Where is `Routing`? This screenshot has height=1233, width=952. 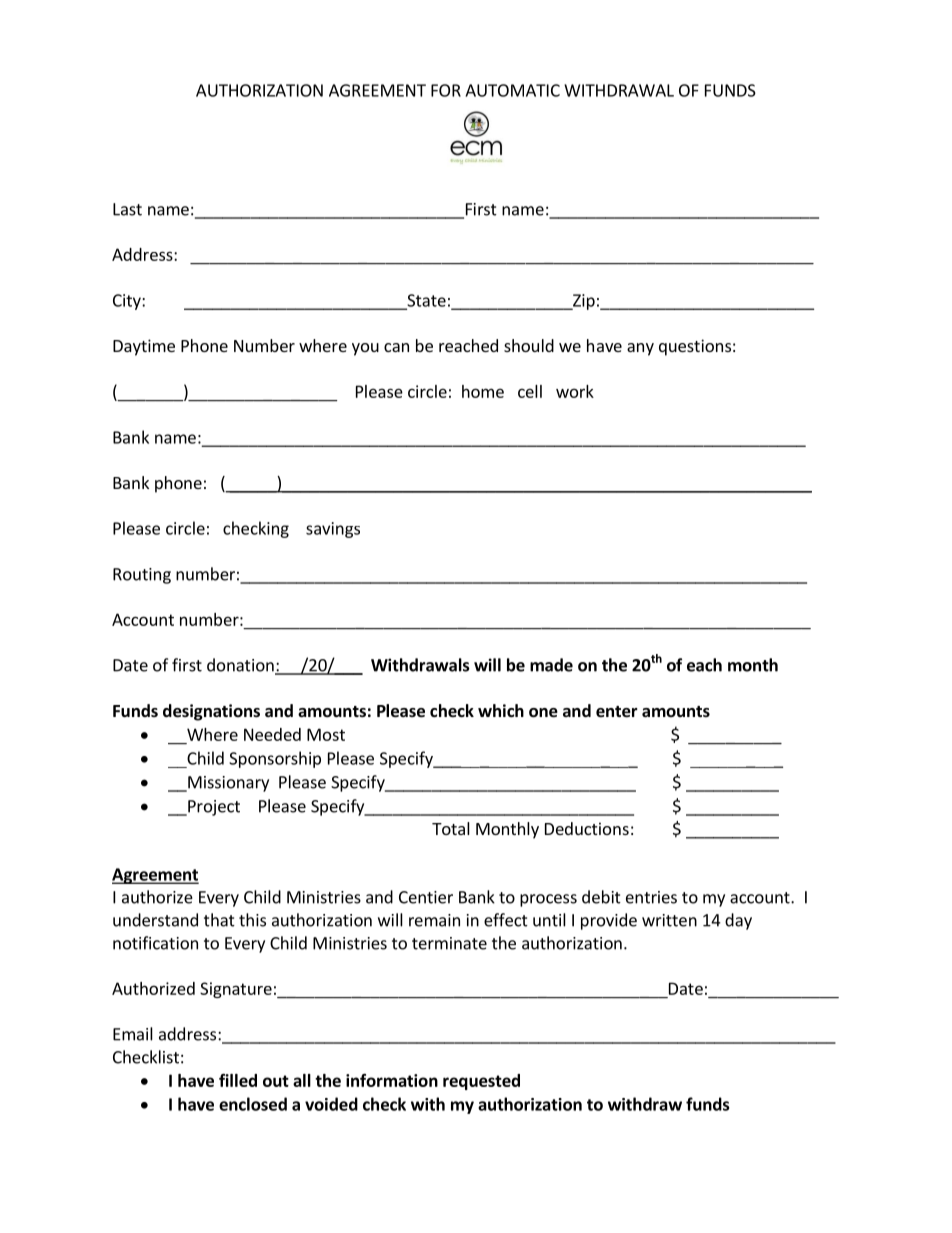 Routing is located at coordinates (142, 576).
